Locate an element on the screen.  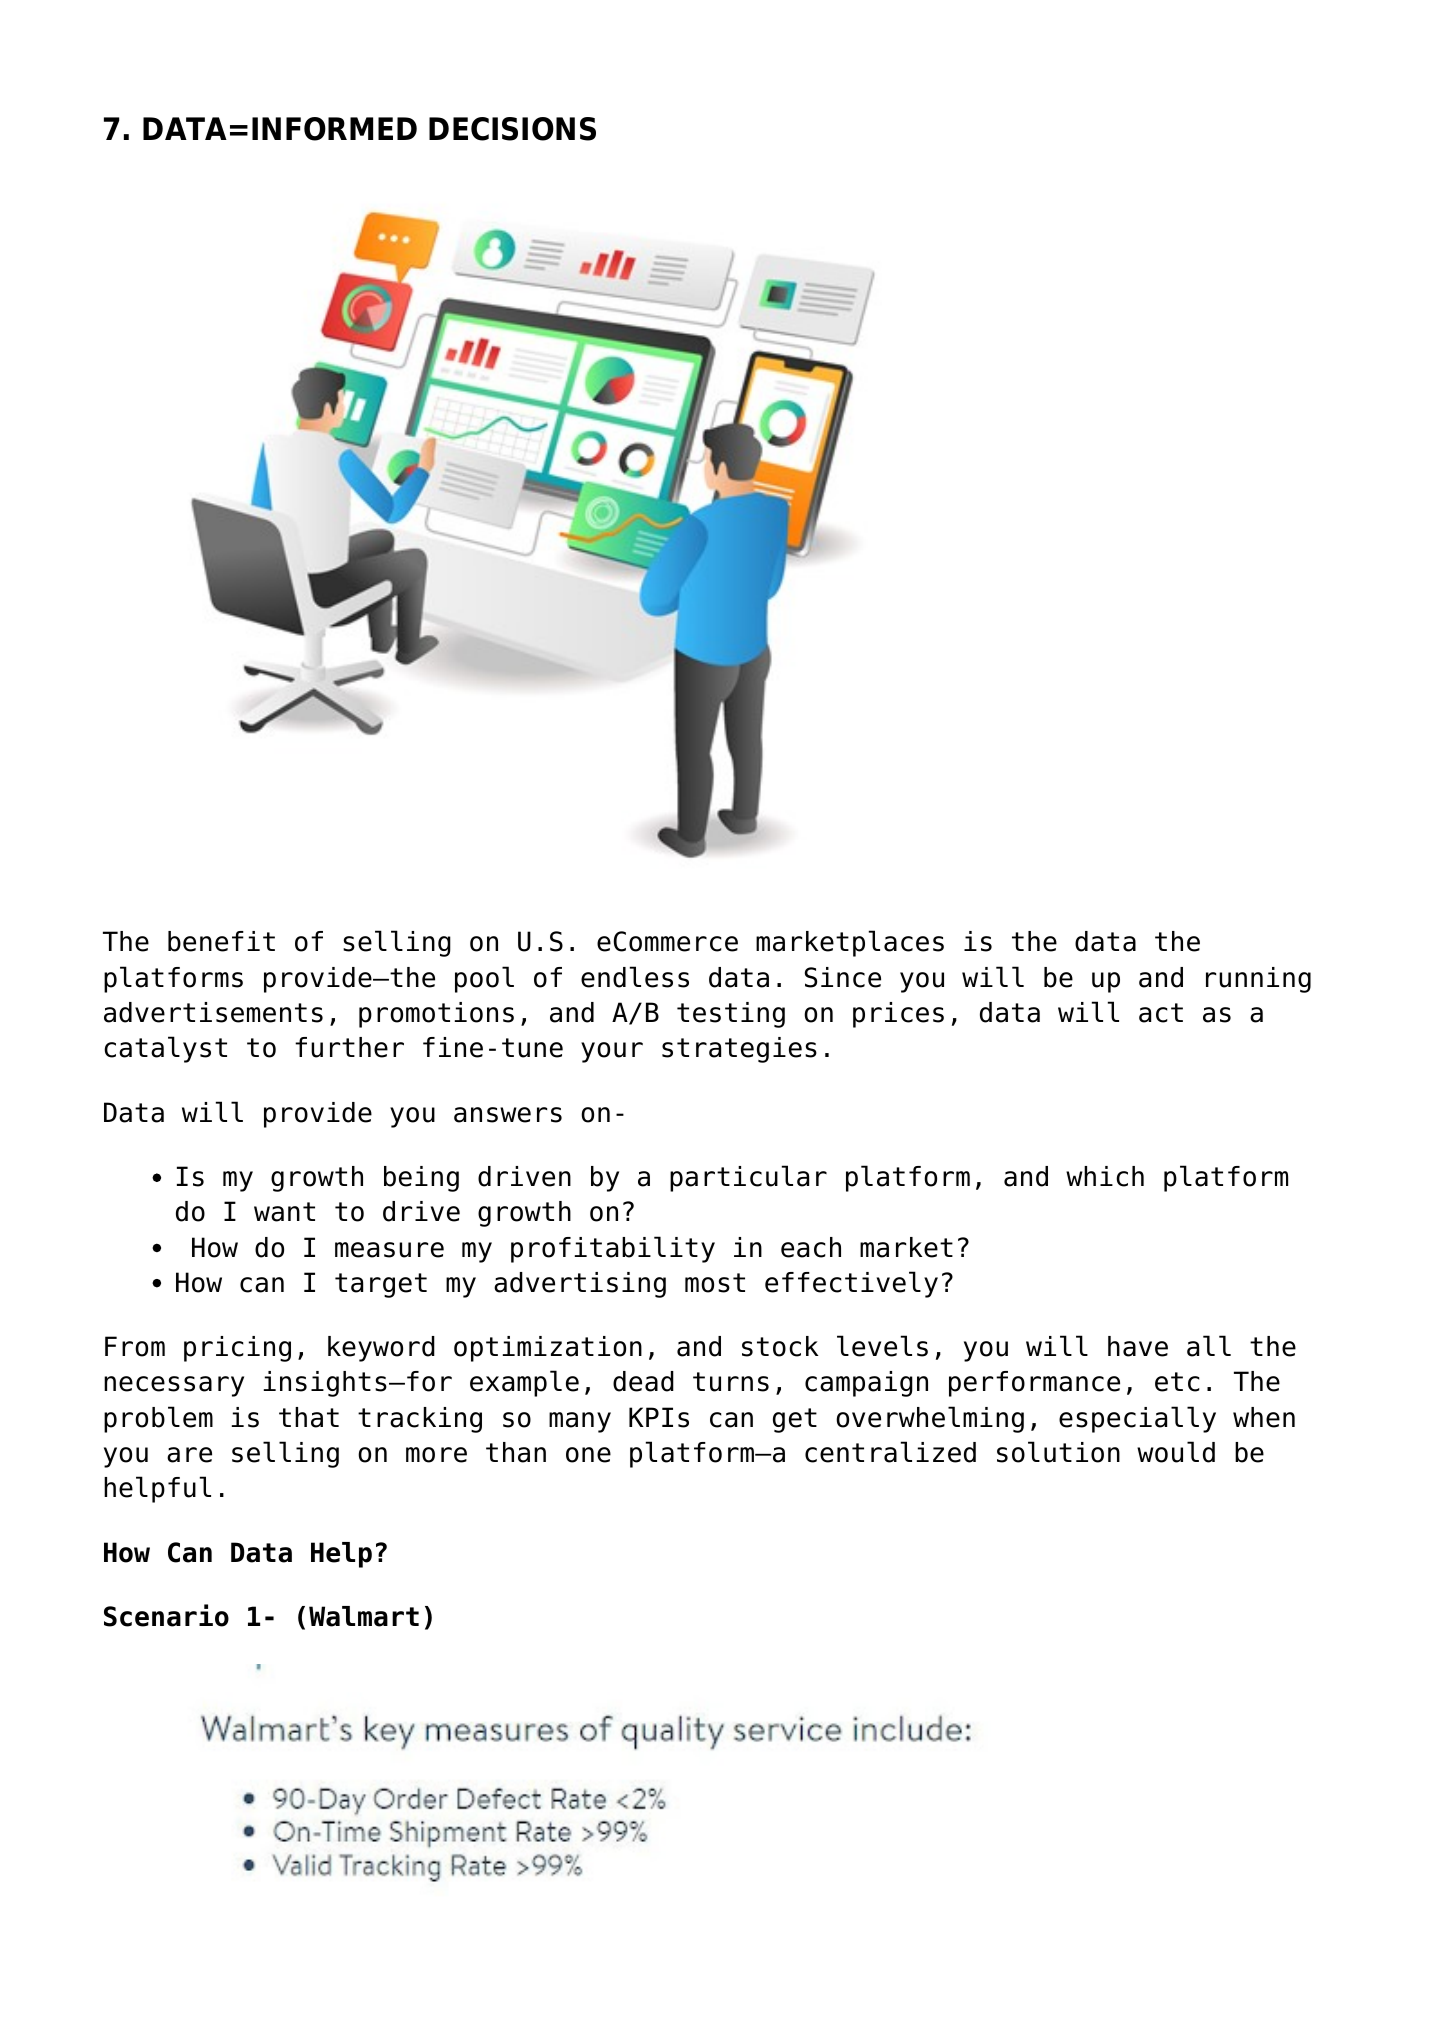
endless is located at coordinates (635, 977).
